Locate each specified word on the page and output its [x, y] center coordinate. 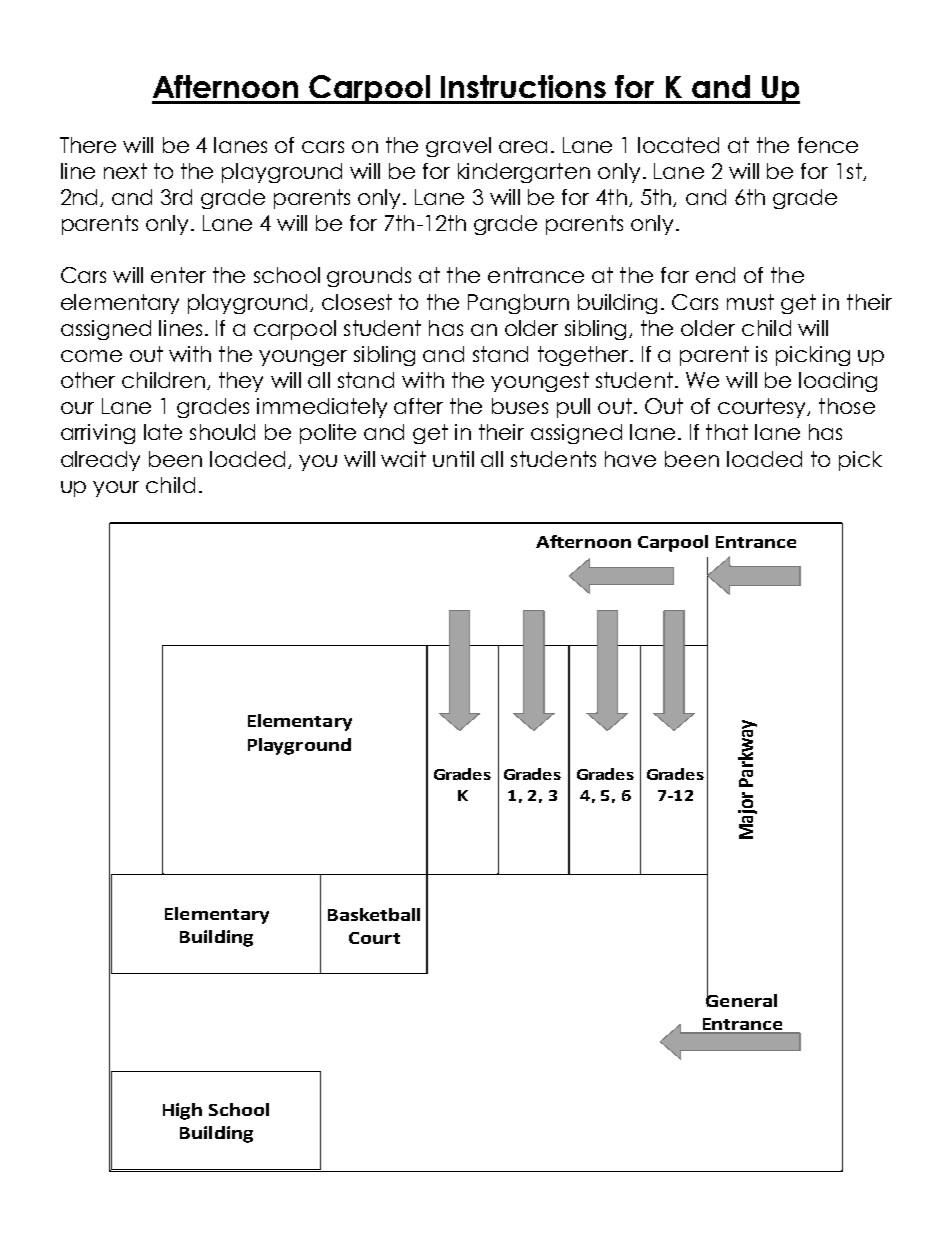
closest [357, 302]
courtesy [763, 408]
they [241, 382]
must [750, 302]
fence [828, 145]
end [715, 275]
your [116, 489]
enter [178, 275]
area [523, 147]
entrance [536, 275]
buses [520, 406]
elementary [120, 304]
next [125, 171]
